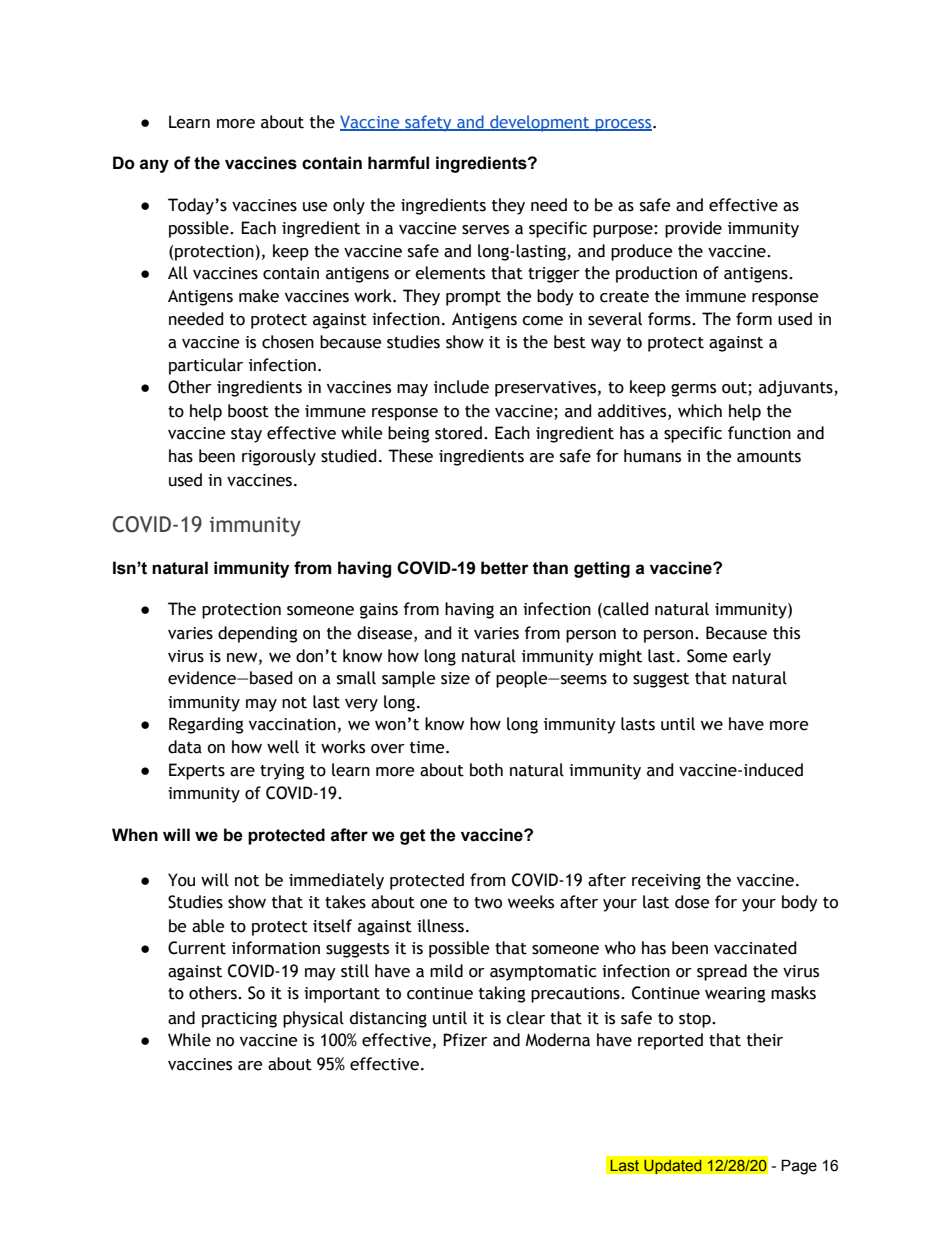 This page has height=1233, width=952. I want to click on Pfizer, so click(465, 1040).
